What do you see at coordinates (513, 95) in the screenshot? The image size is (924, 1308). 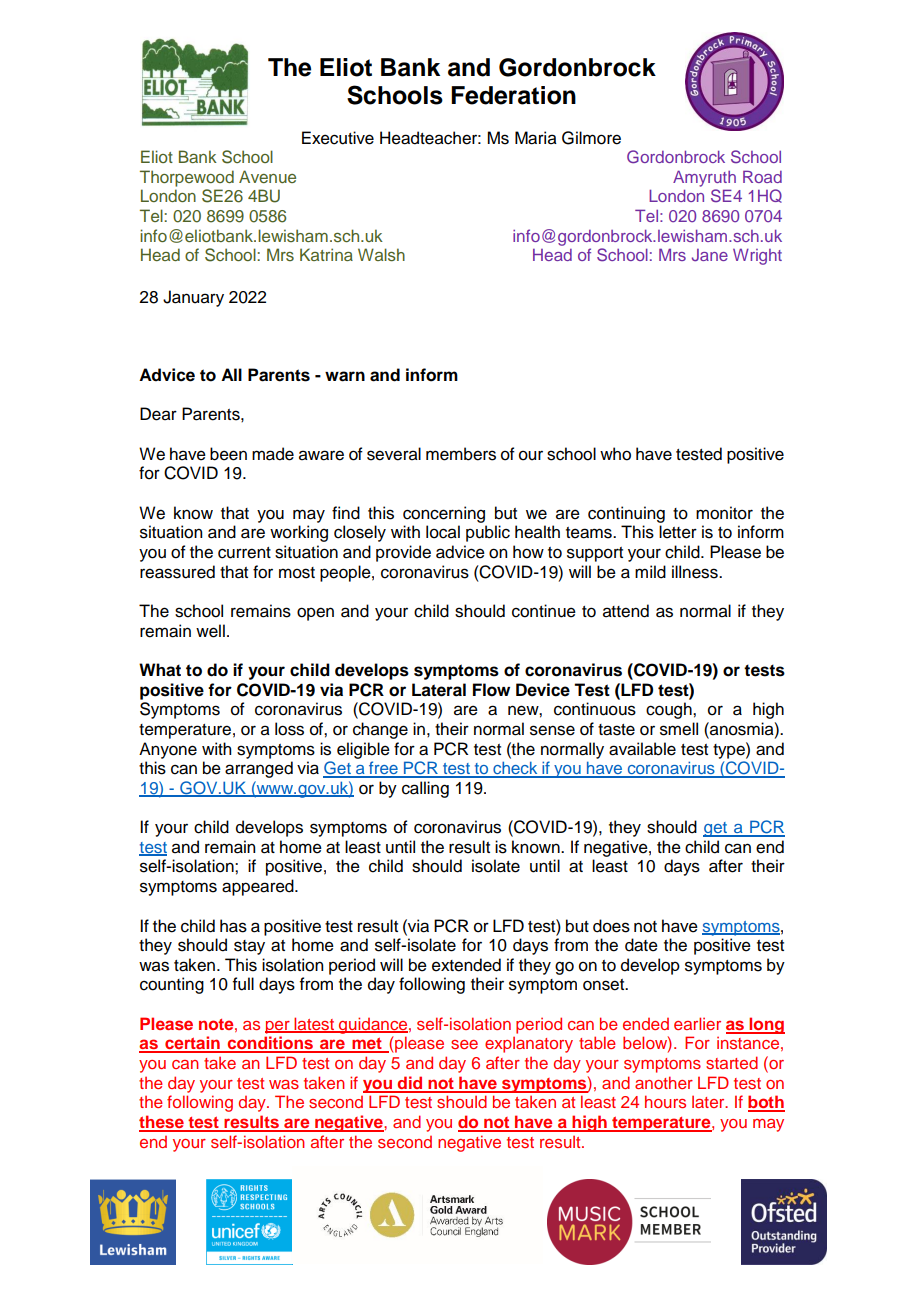 I see `Federation` at bounding box center [513, 95].
